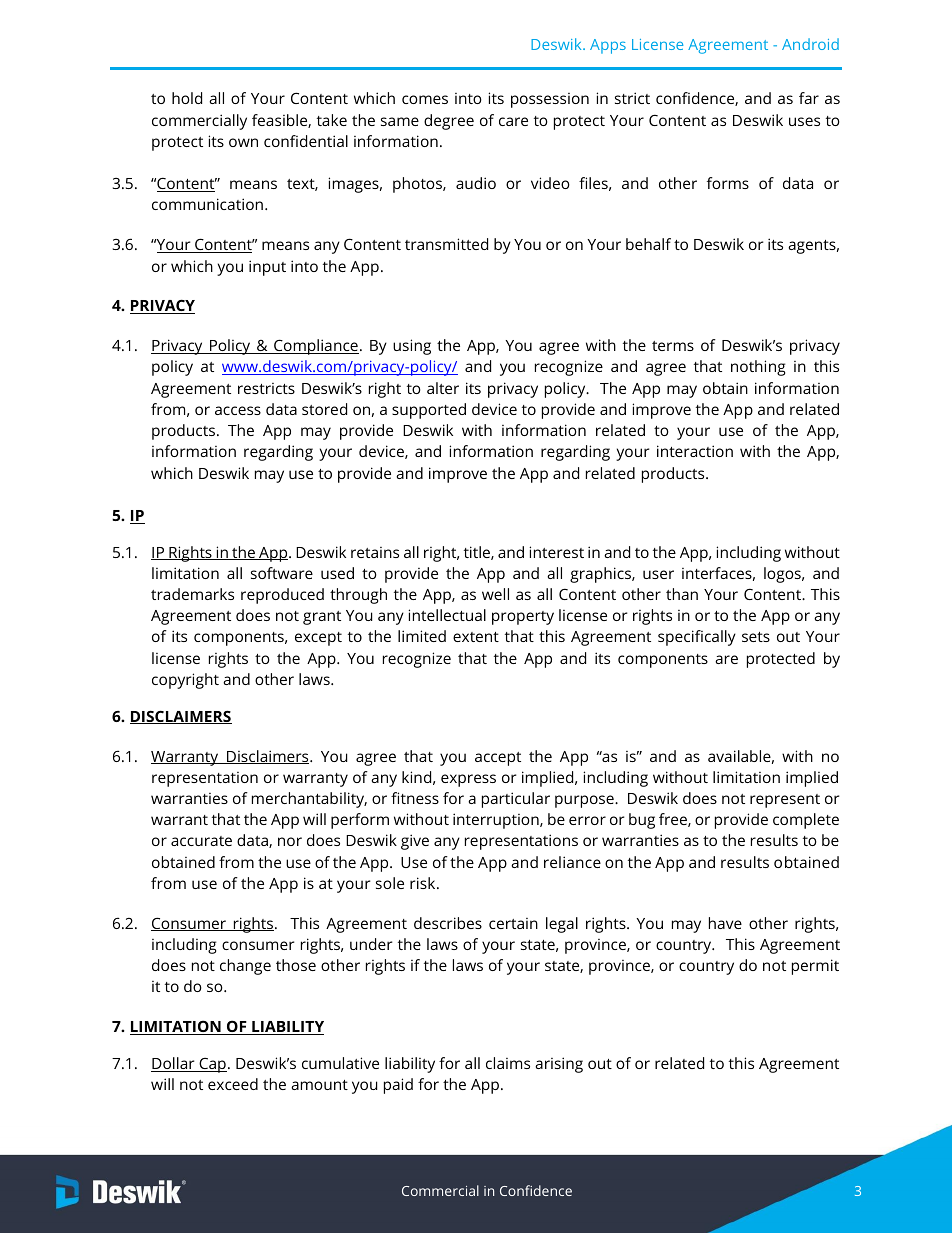  I want to click on hold, so click(187, 98).
